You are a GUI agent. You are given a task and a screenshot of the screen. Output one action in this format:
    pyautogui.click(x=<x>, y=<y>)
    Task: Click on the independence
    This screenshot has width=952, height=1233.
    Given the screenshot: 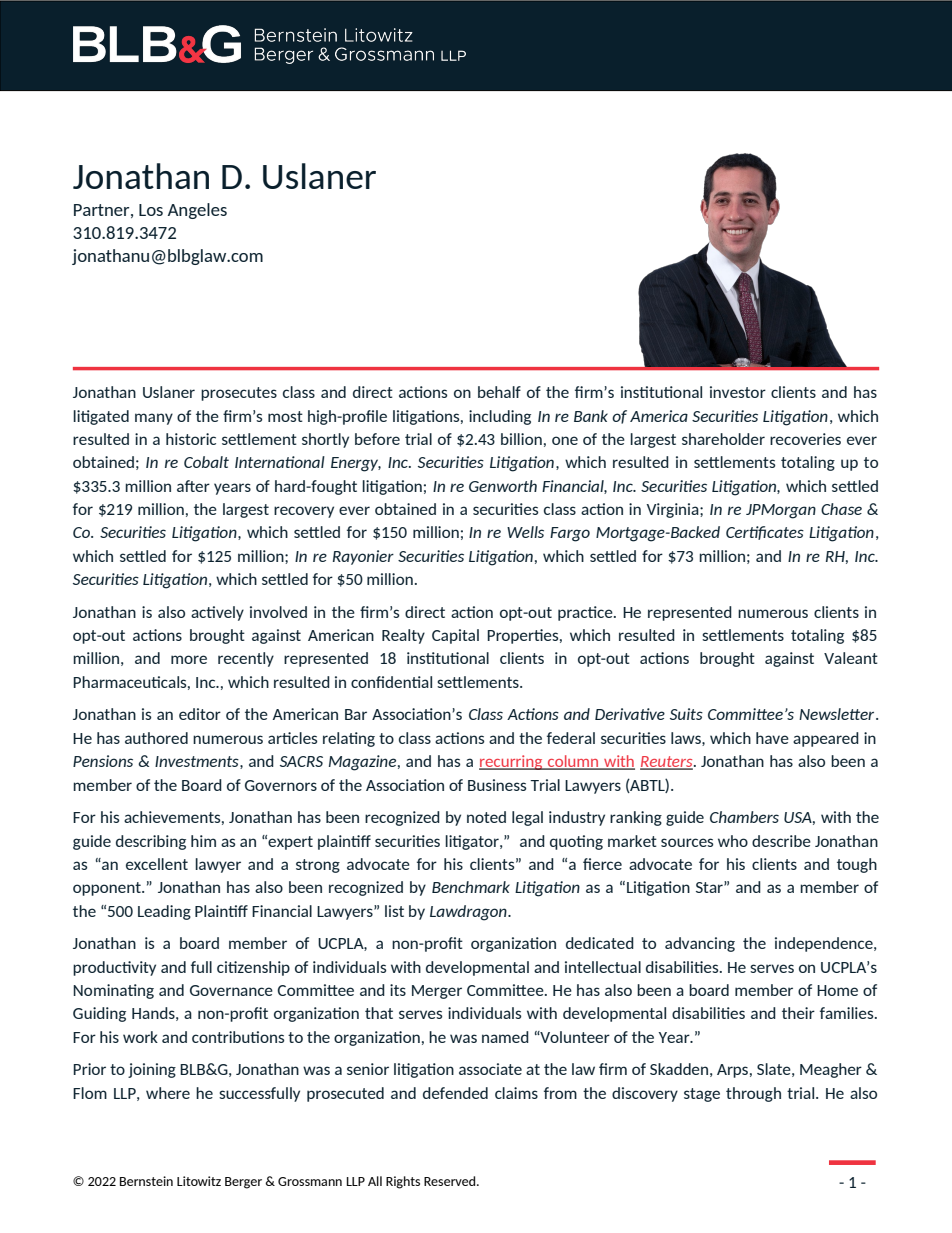 What is the action you would take?
    pyautogui.click(x=825, y=944)
